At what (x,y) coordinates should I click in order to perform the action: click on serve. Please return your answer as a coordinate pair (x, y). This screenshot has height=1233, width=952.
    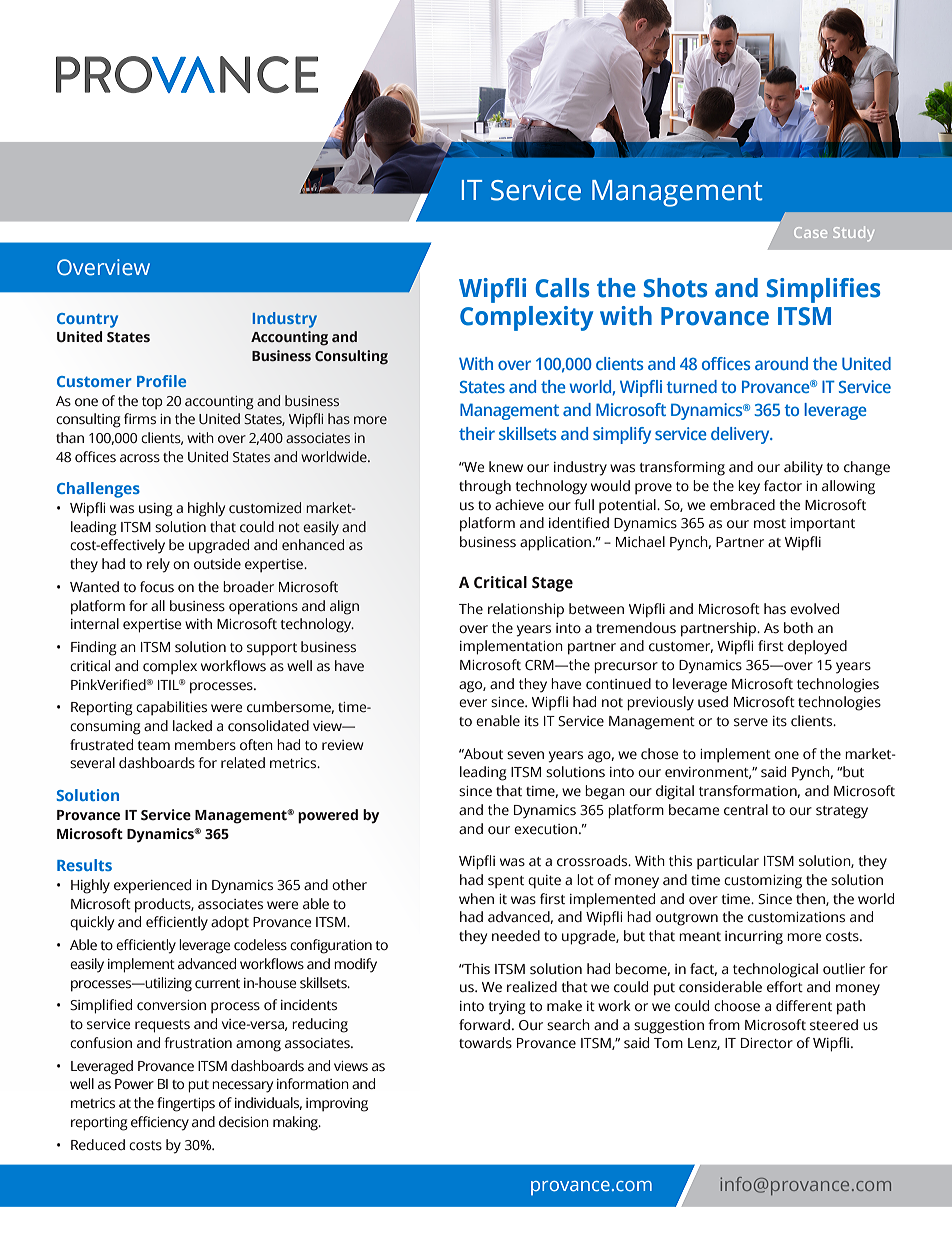
    Looking at the image, I should click on (751, 722).
